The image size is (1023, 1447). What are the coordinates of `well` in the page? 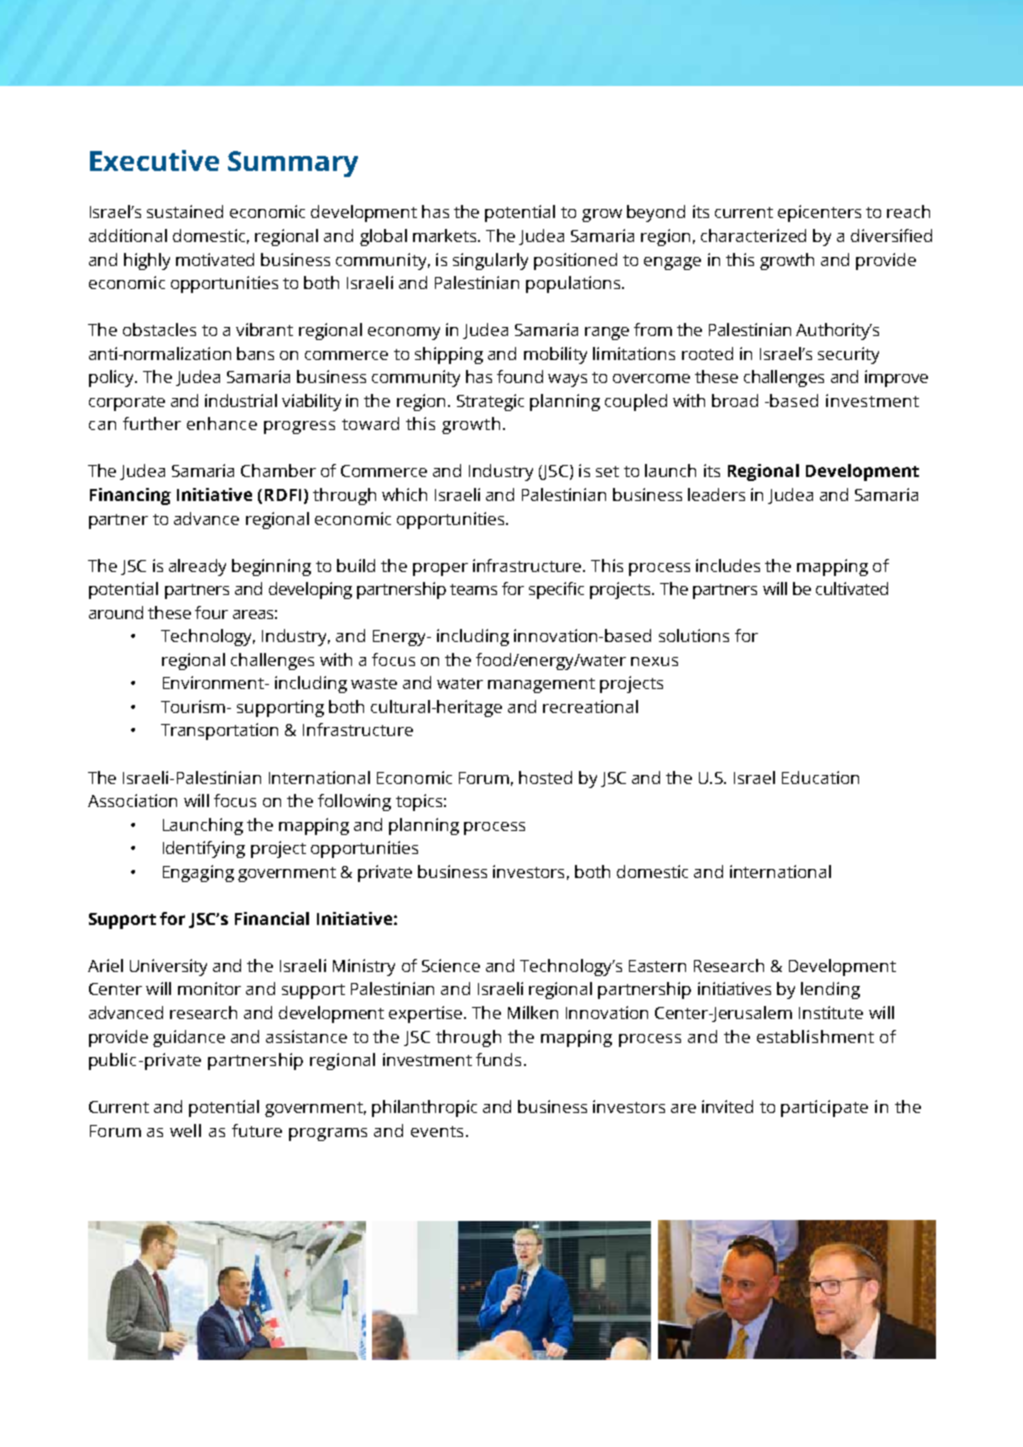 It's located at (185, 1130).
